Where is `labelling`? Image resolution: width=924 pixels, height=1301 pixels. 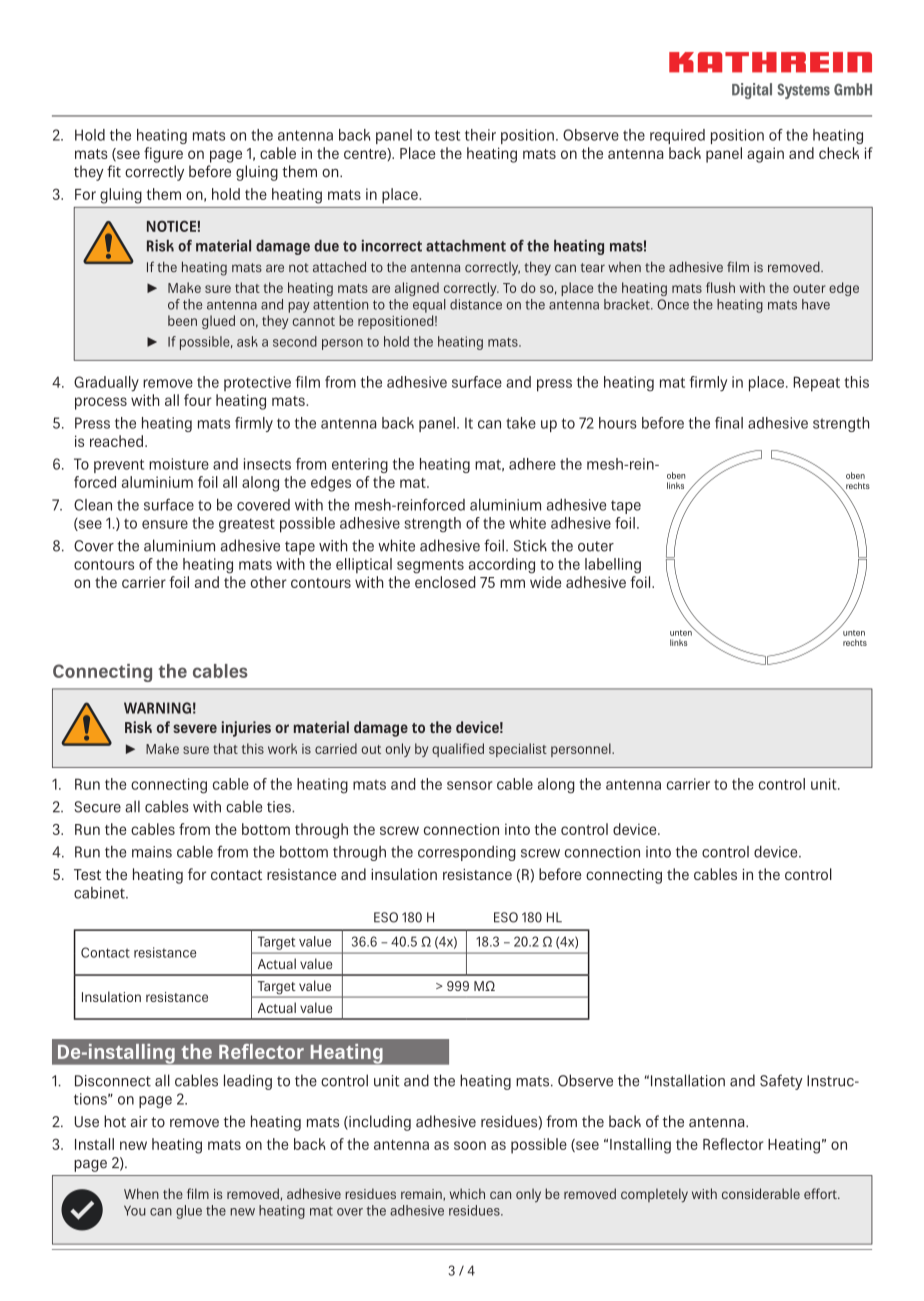
labelling is located at coordinates (613, 566).
